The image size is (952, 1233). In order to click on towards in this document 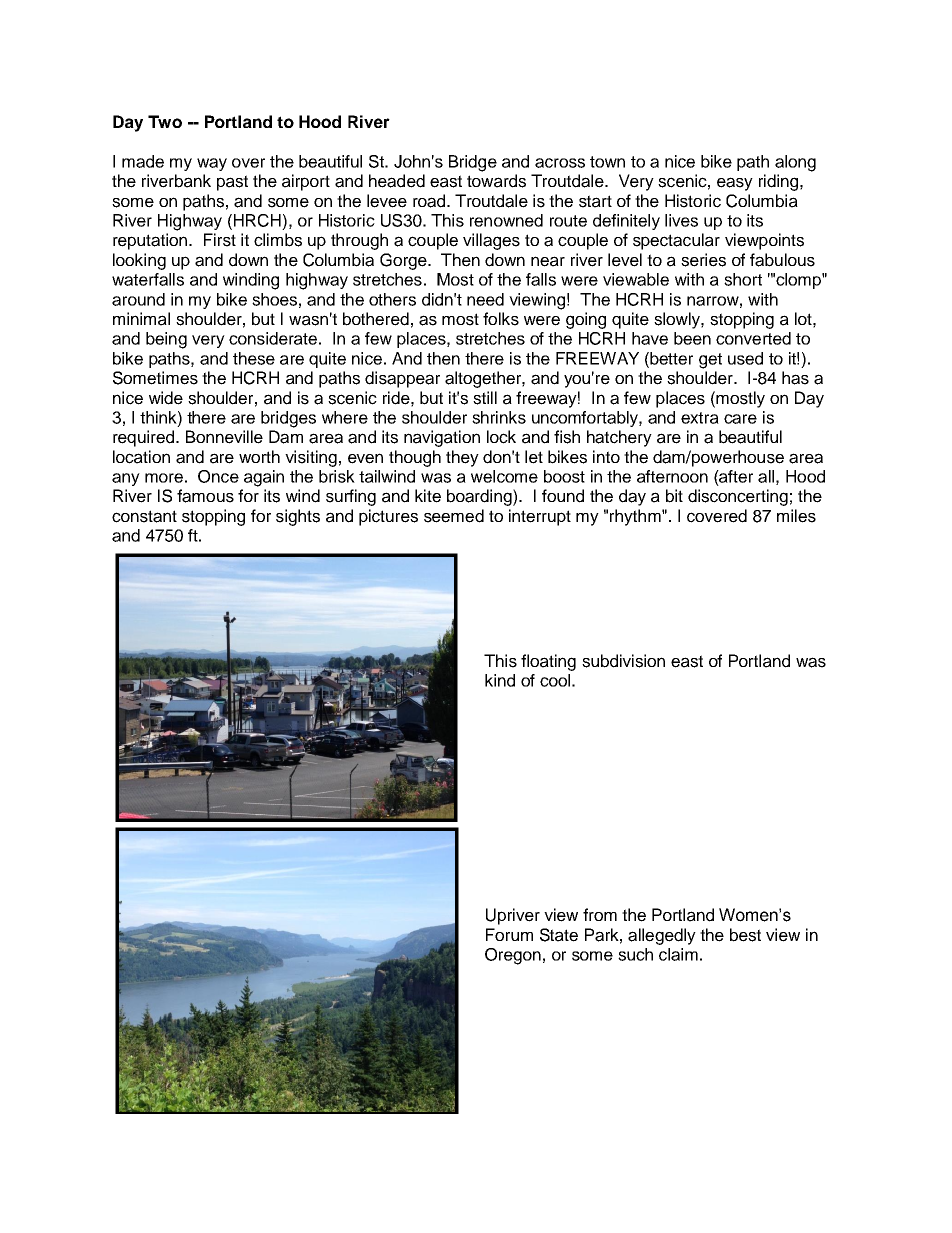, I will do `click(496, 181)`.
